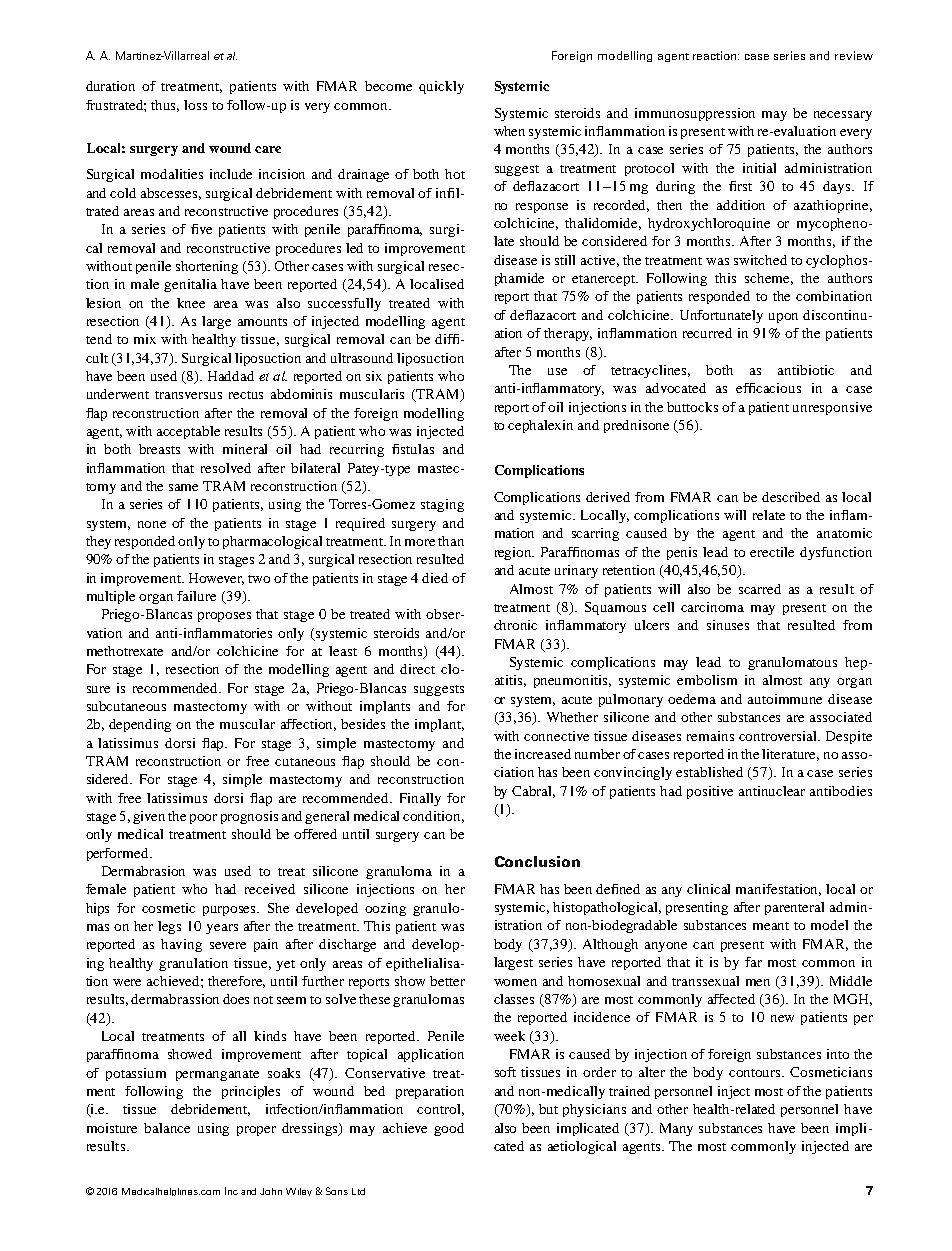 The image size is (952, 1251). I want to click on chronic, so click(515, 625).
